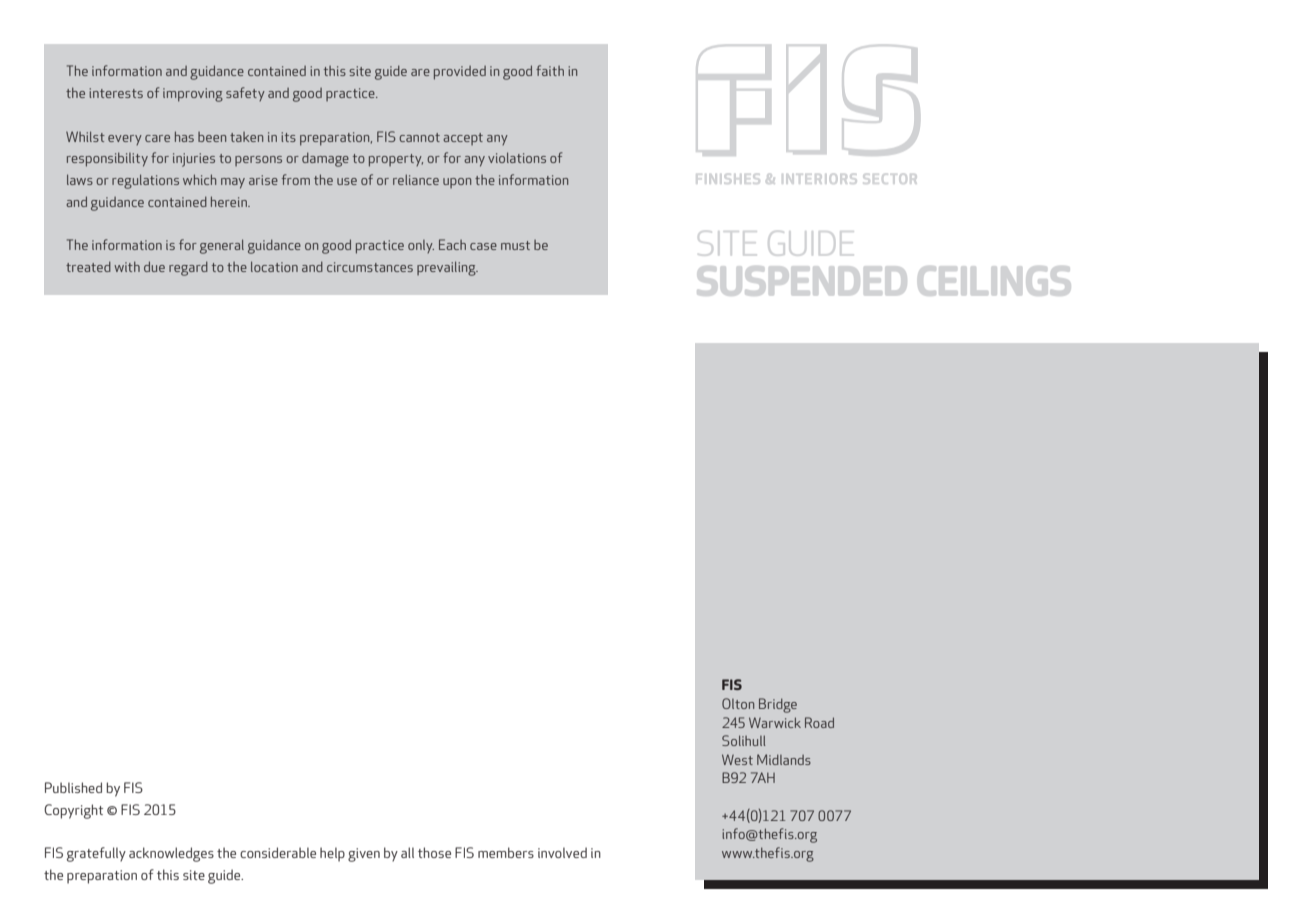  What do you see at coordinates (778, 705) in the screenshot?
I see `Bridge` at bounding box center [778, 705].
